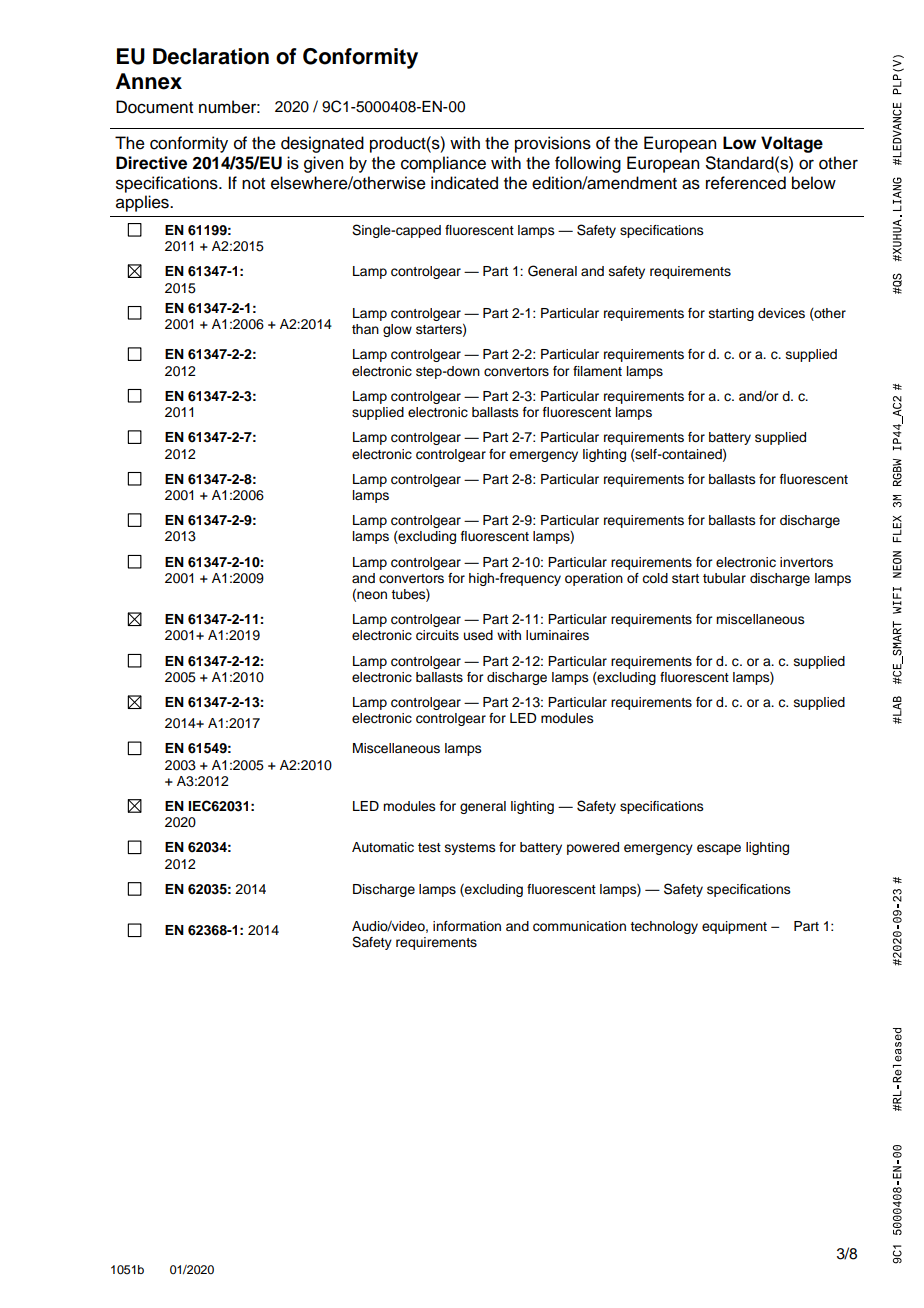  What do you see at coordinates (365, 329) in the page?
I see `than` at bounding box center [365, 329].
